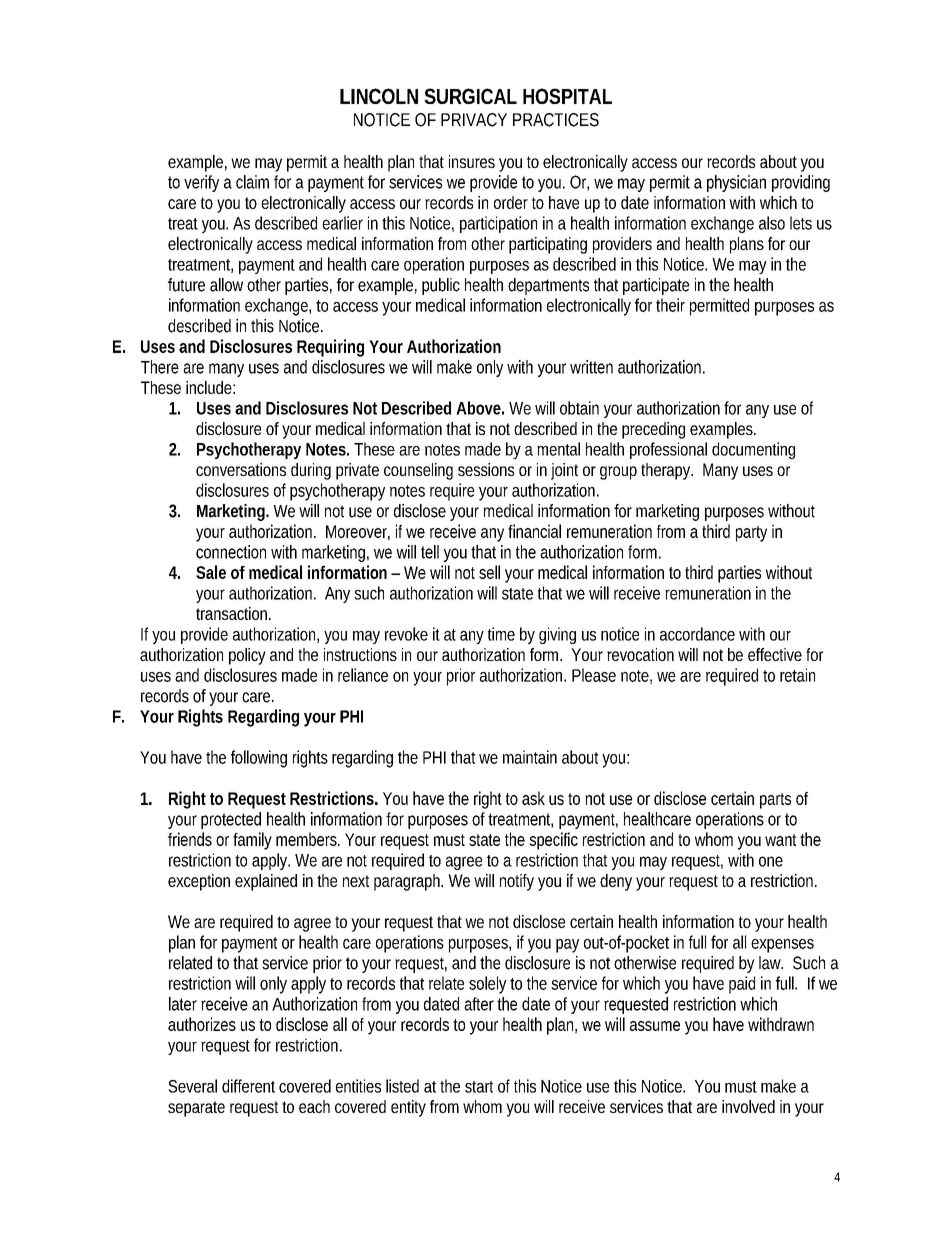 The width and height of the document is (952, 1233). What do you see at coordinates (241, 469) in the document?
I see `conversations` at bounding box center [241, 469].
